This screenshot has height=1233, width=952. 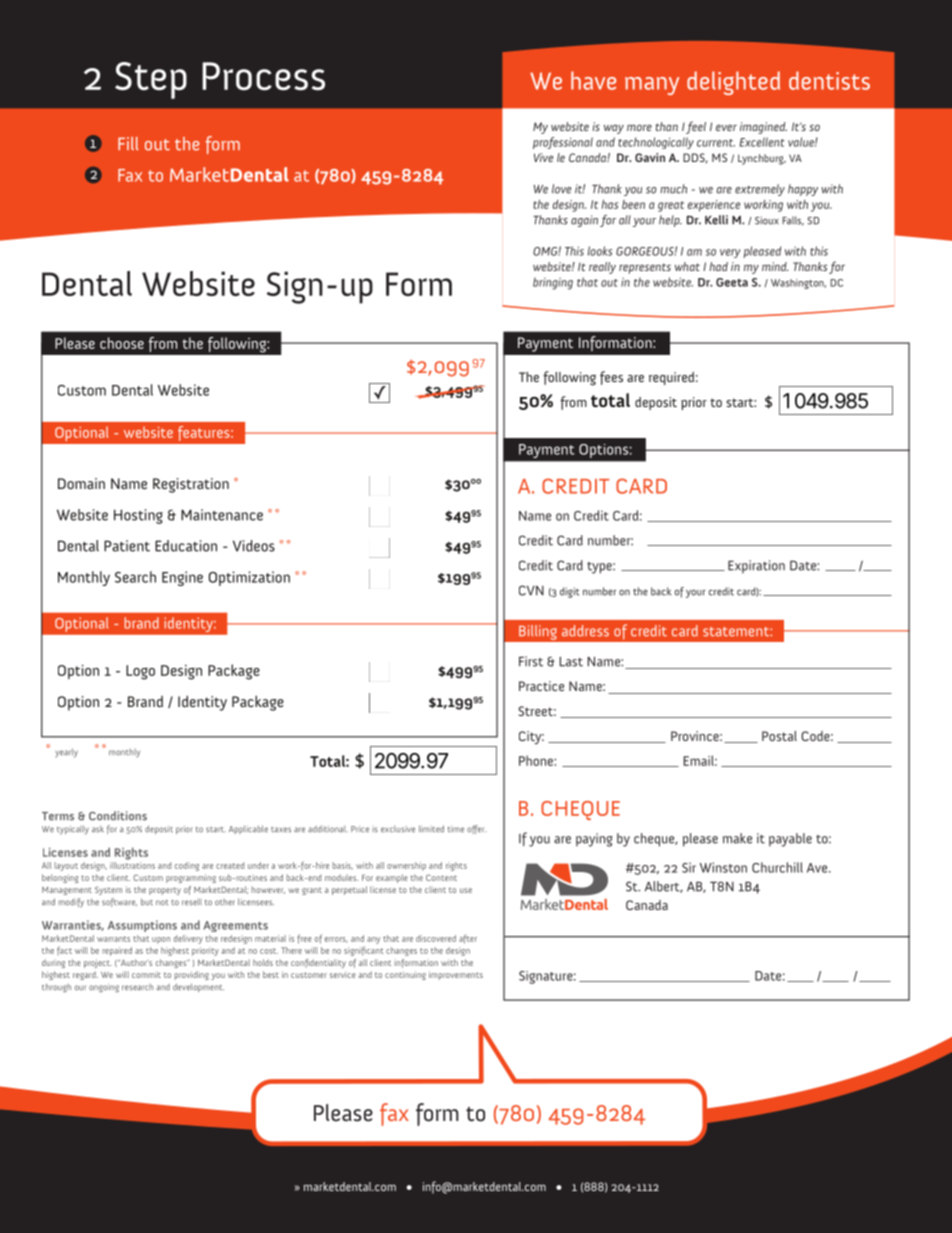 I want to click on First, so click(x=531, y=661).
